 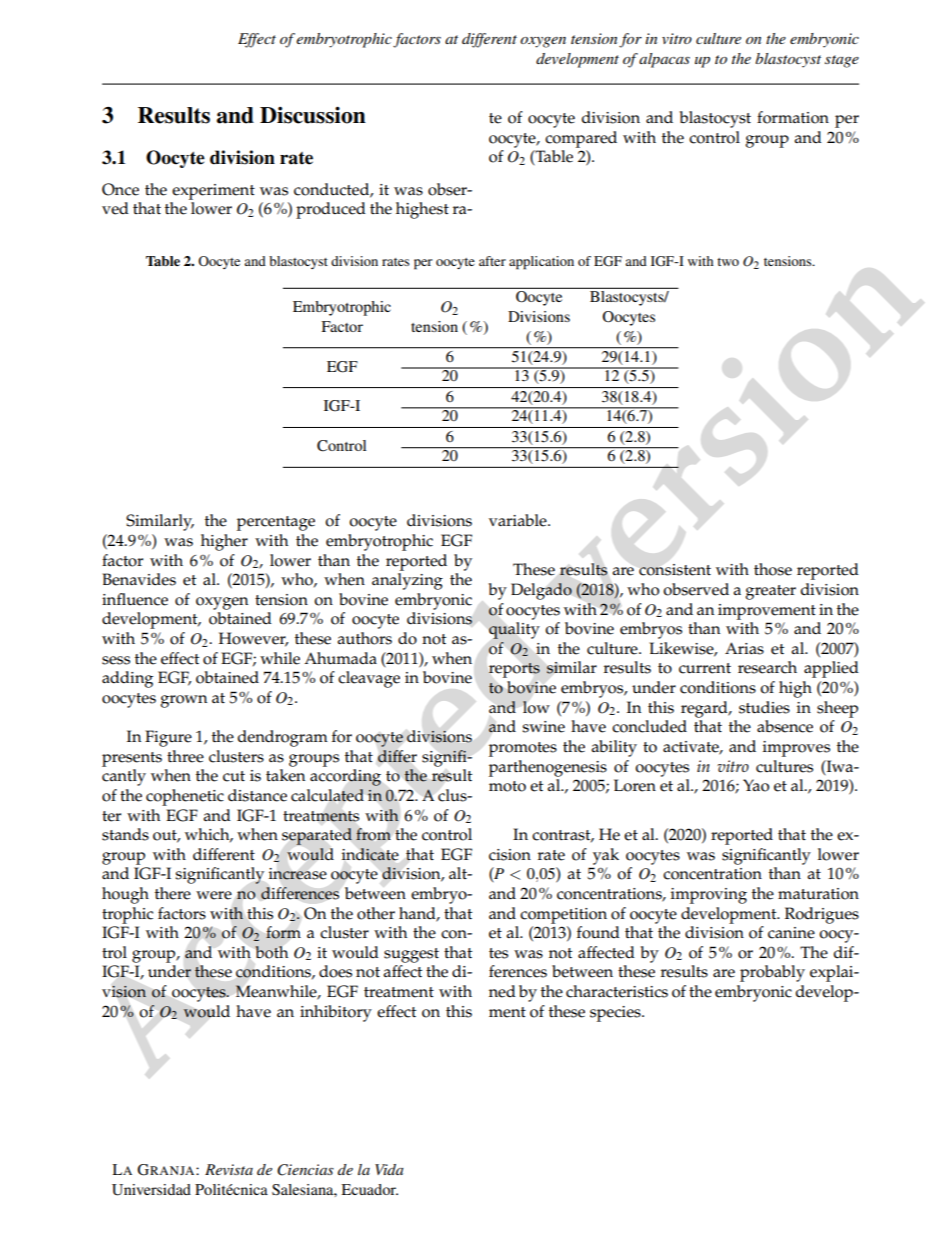 What do you see at coordinates (276, 523) in the screenshot?
I see `percentage` at bounding box center [276, 523].
